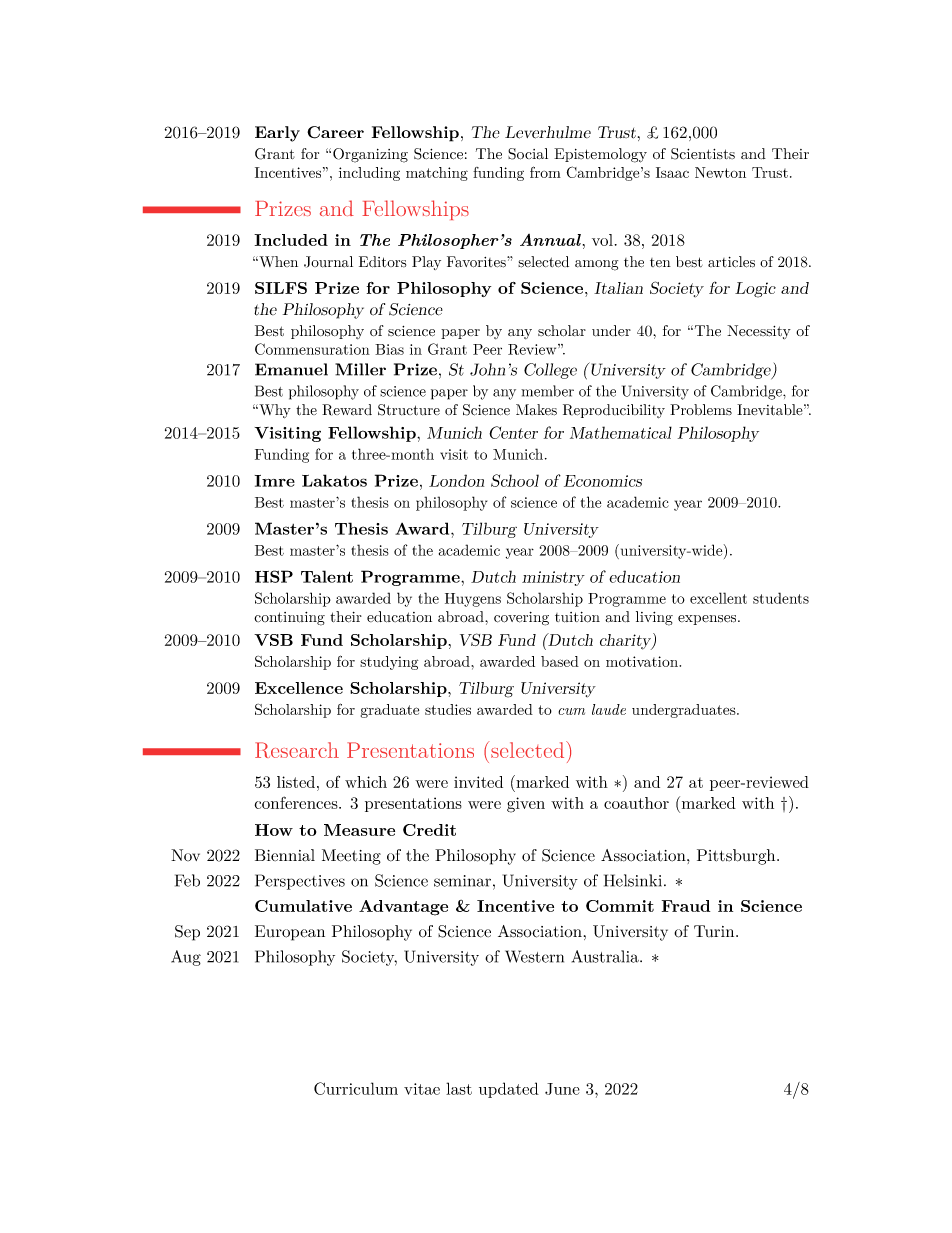 The height and width of the screenshot is (1233, 952). I want to click on Early, so click(277, 134).
